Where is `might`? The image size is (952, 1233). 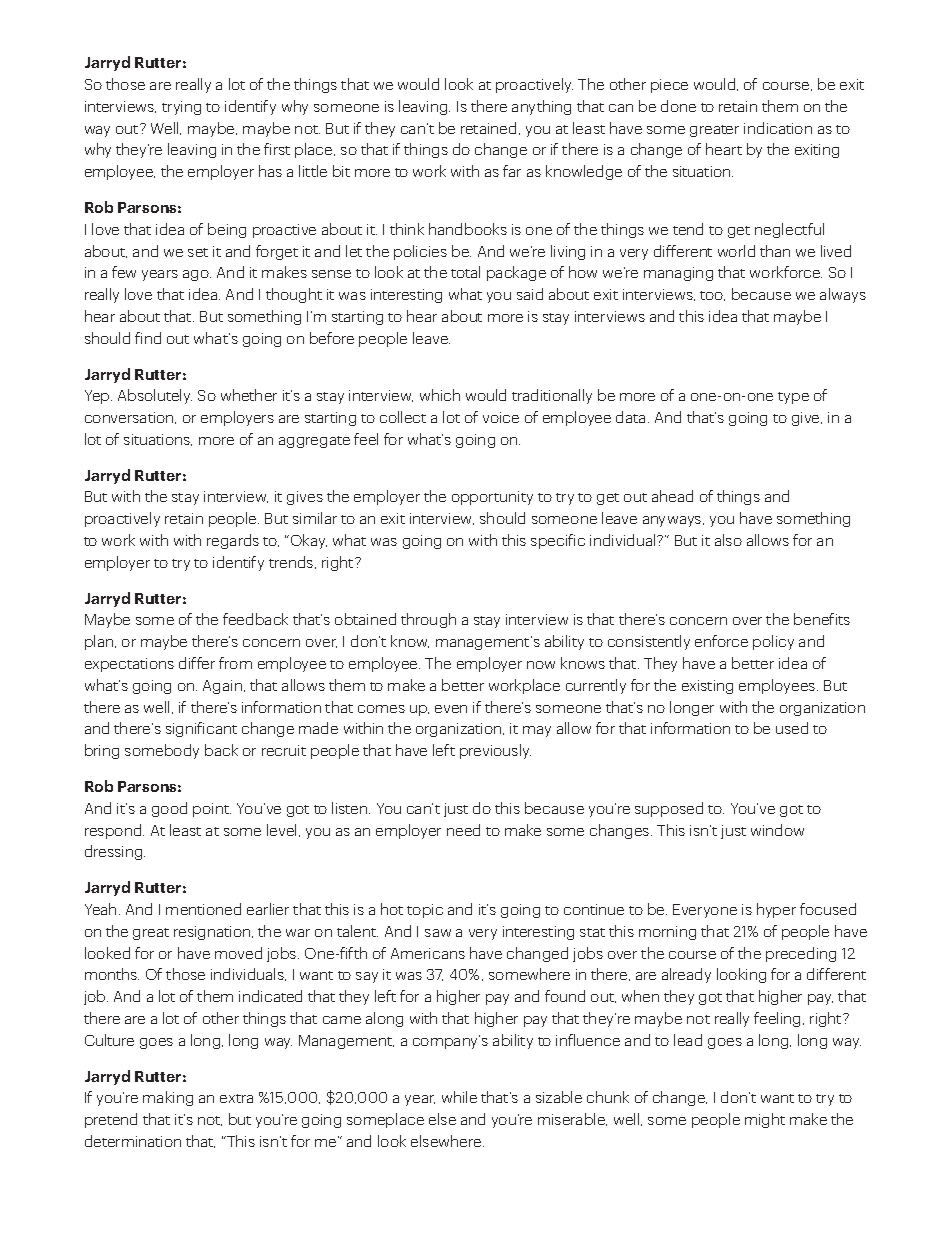
might is located at coordinates (765, 1120).
